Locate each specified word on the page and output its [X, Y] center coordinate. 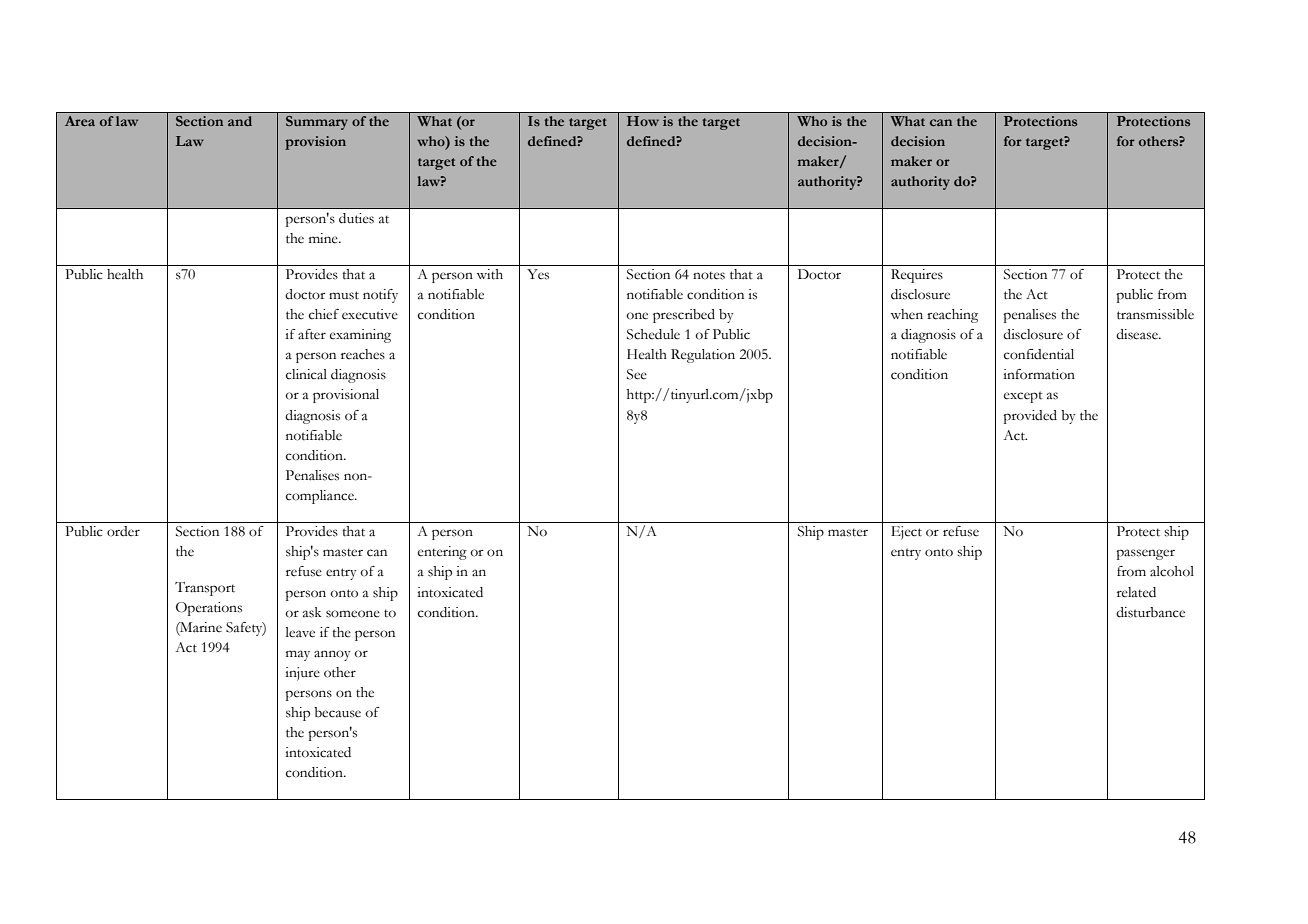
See [637, 374]
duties [356, 218]
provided [1030, 417]
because [337, 712]
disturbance [1150, 612]
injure [302, 674]
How [643, 121]
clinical [306, 374]
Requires [917, 276]
